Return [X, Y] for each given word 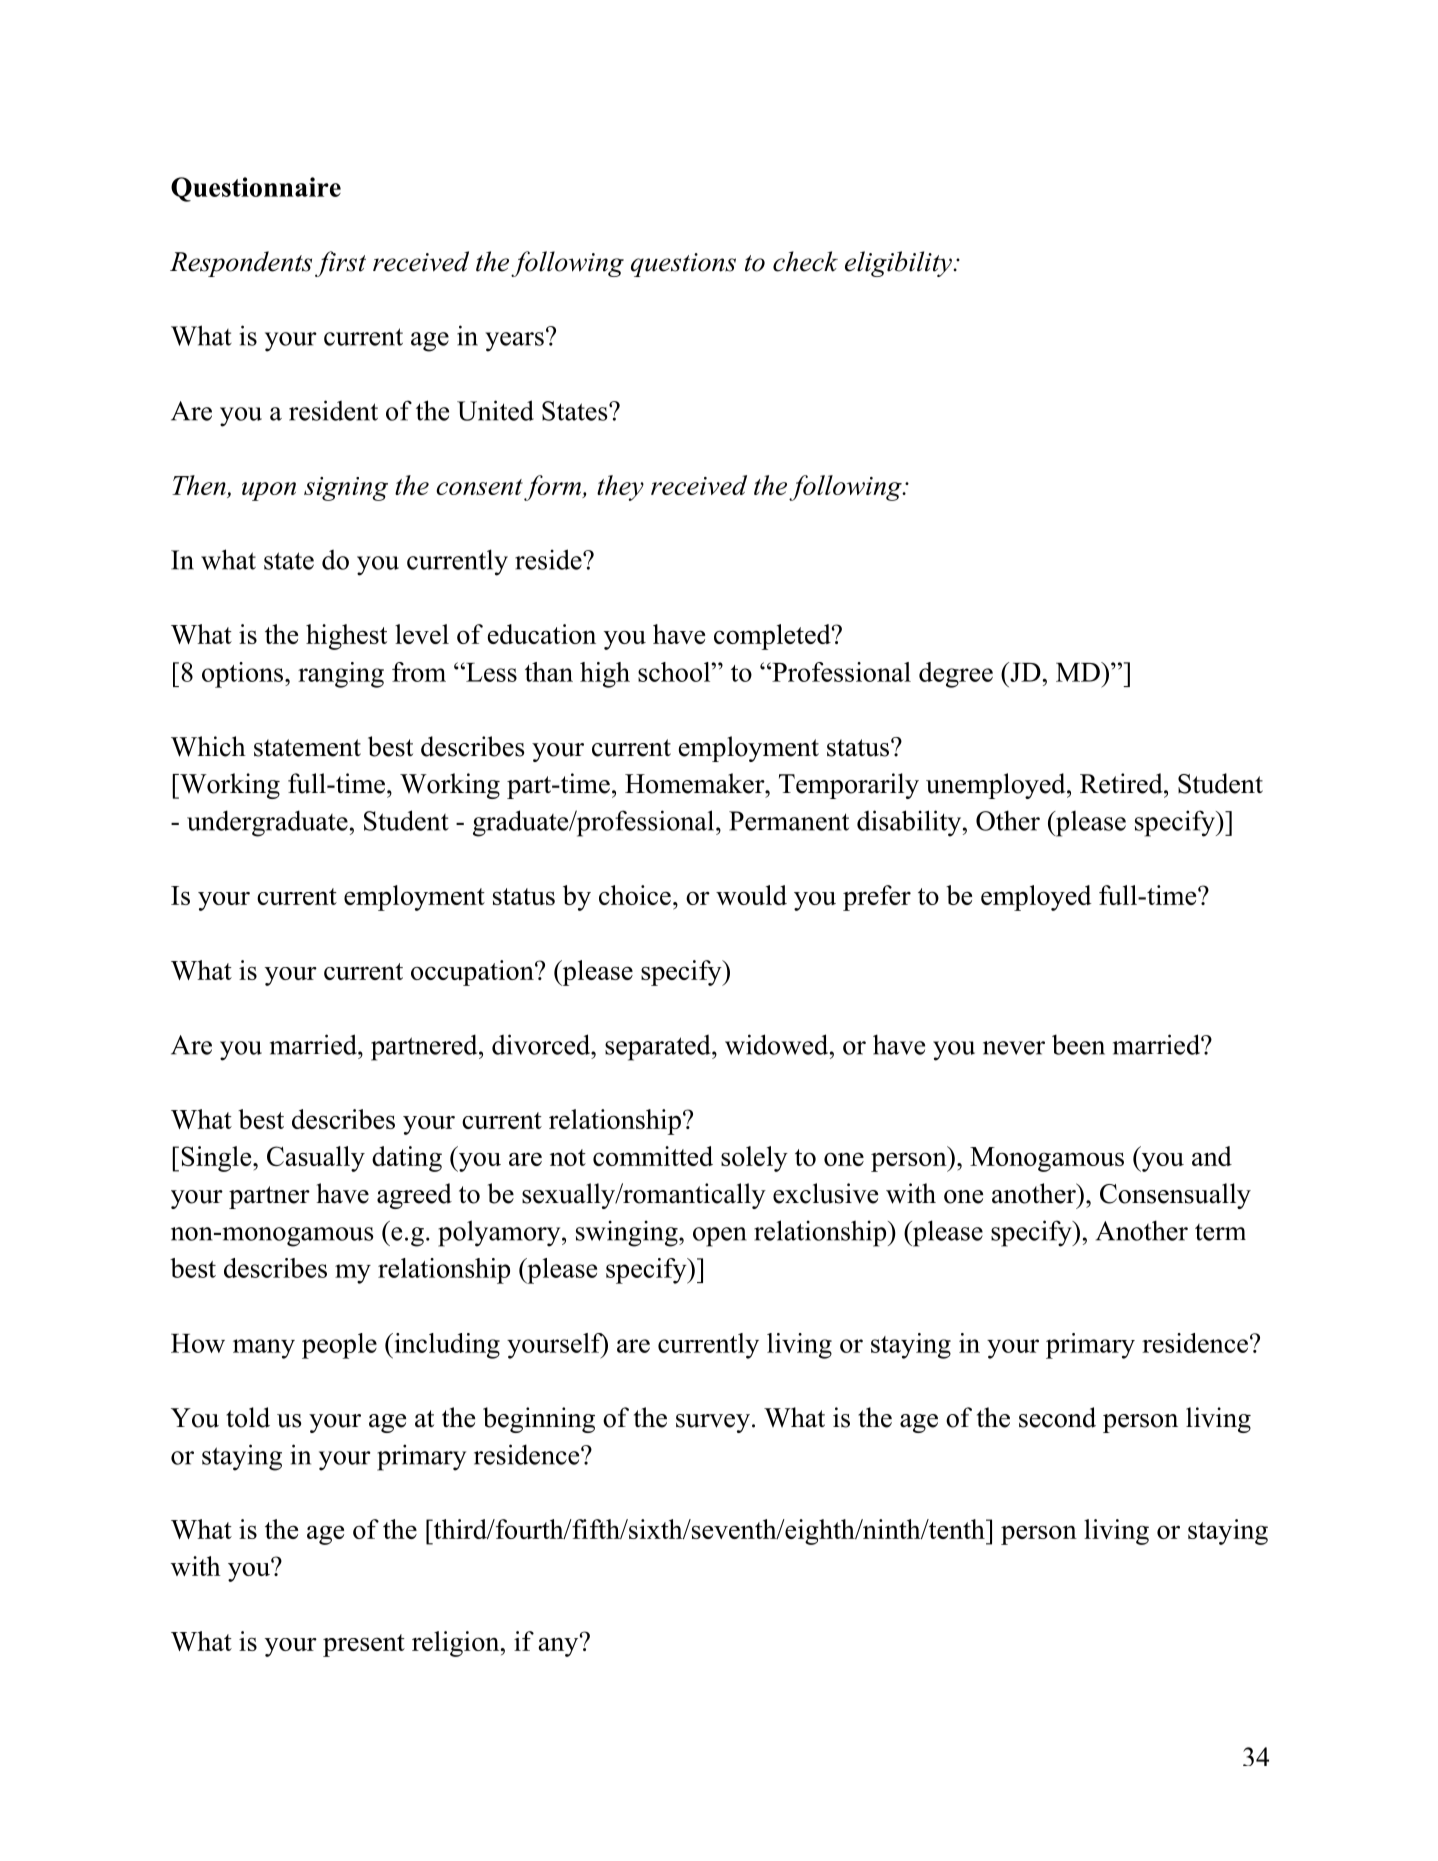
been [1078, 1044]
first [340, 264]
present [364, 1645]
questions [683, 265]
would [751, 895]
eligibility [899, 264]
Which [208, 746]
